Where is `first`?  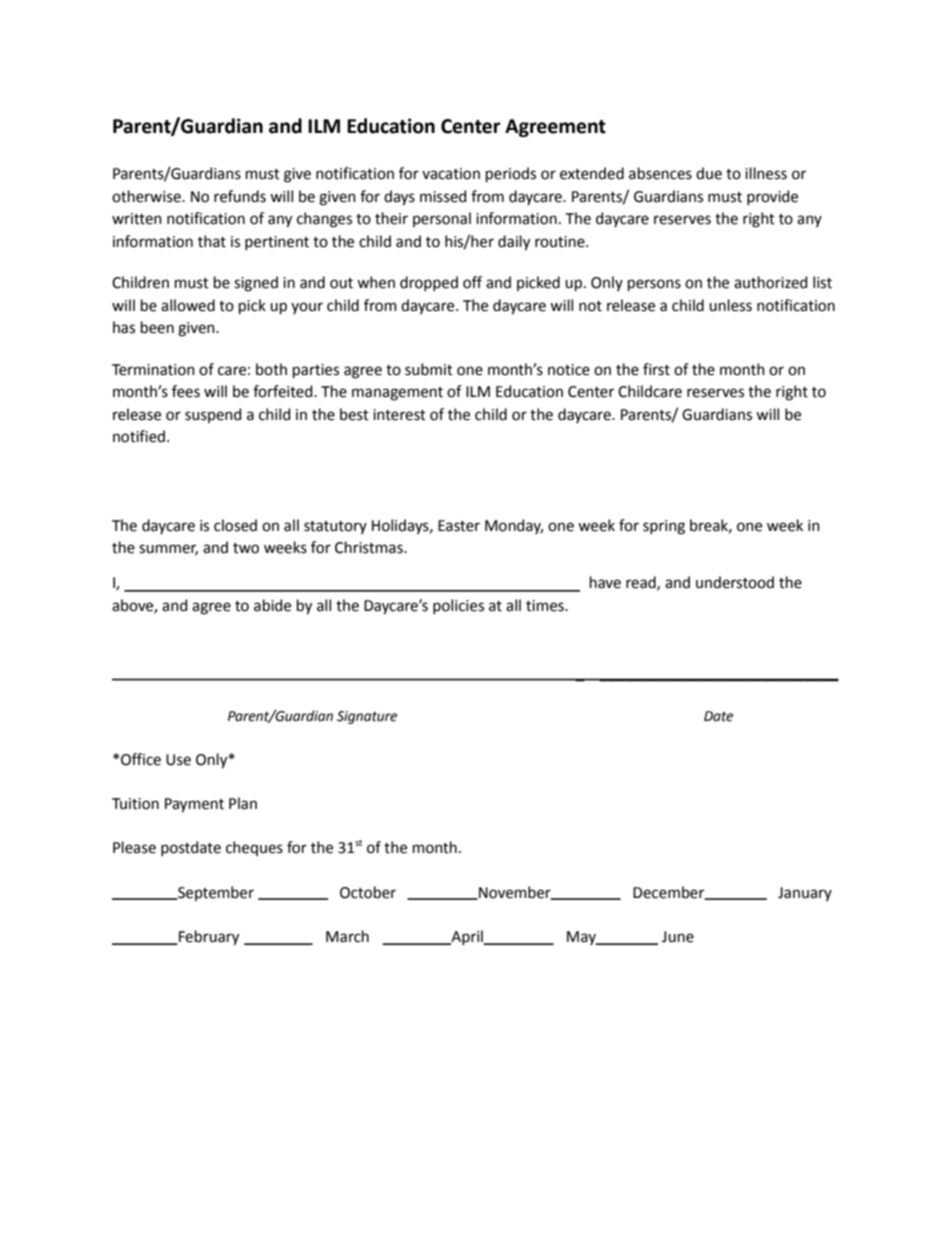
first is located at coordinates (656, 369).
